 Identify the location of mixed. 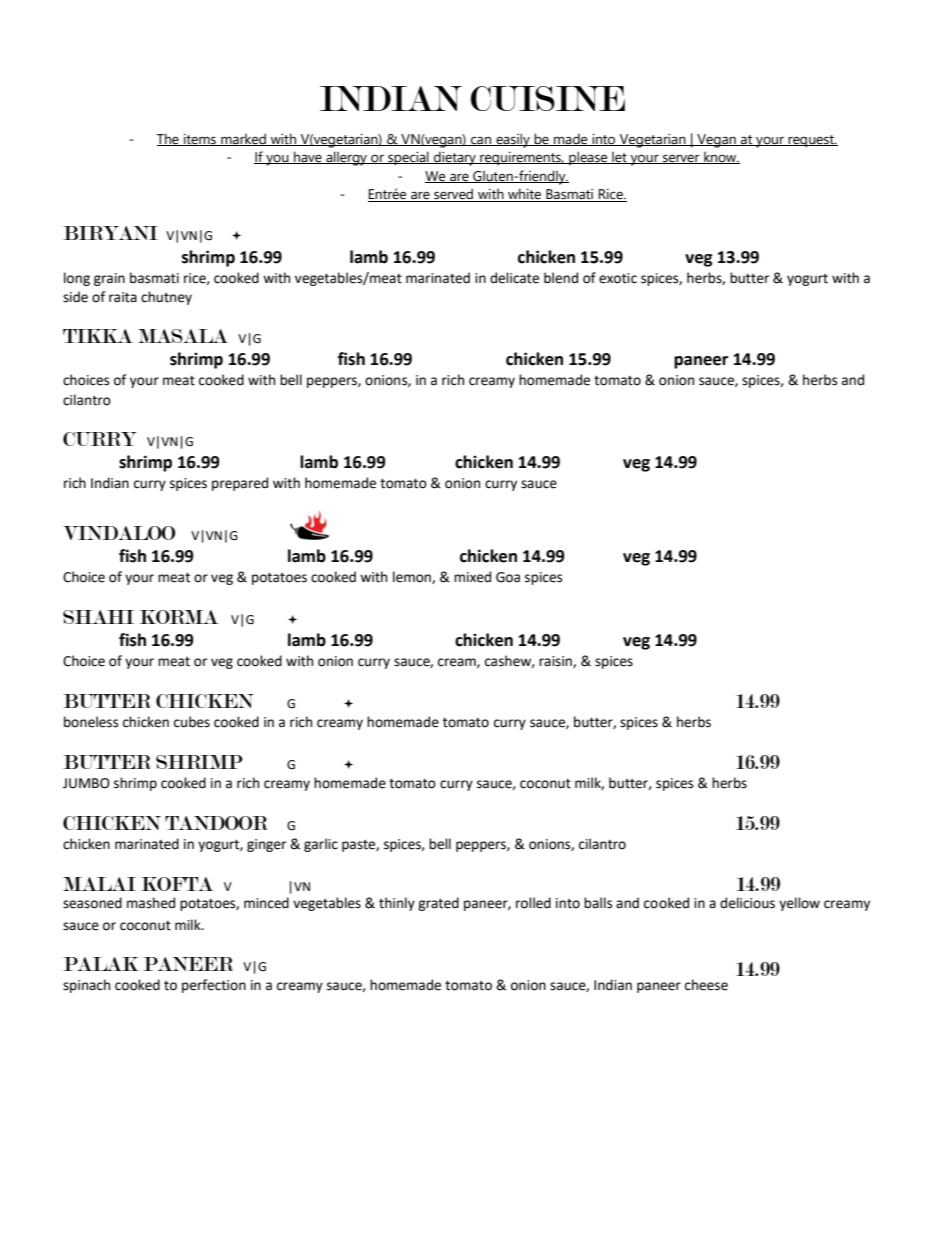
(472, 577).
